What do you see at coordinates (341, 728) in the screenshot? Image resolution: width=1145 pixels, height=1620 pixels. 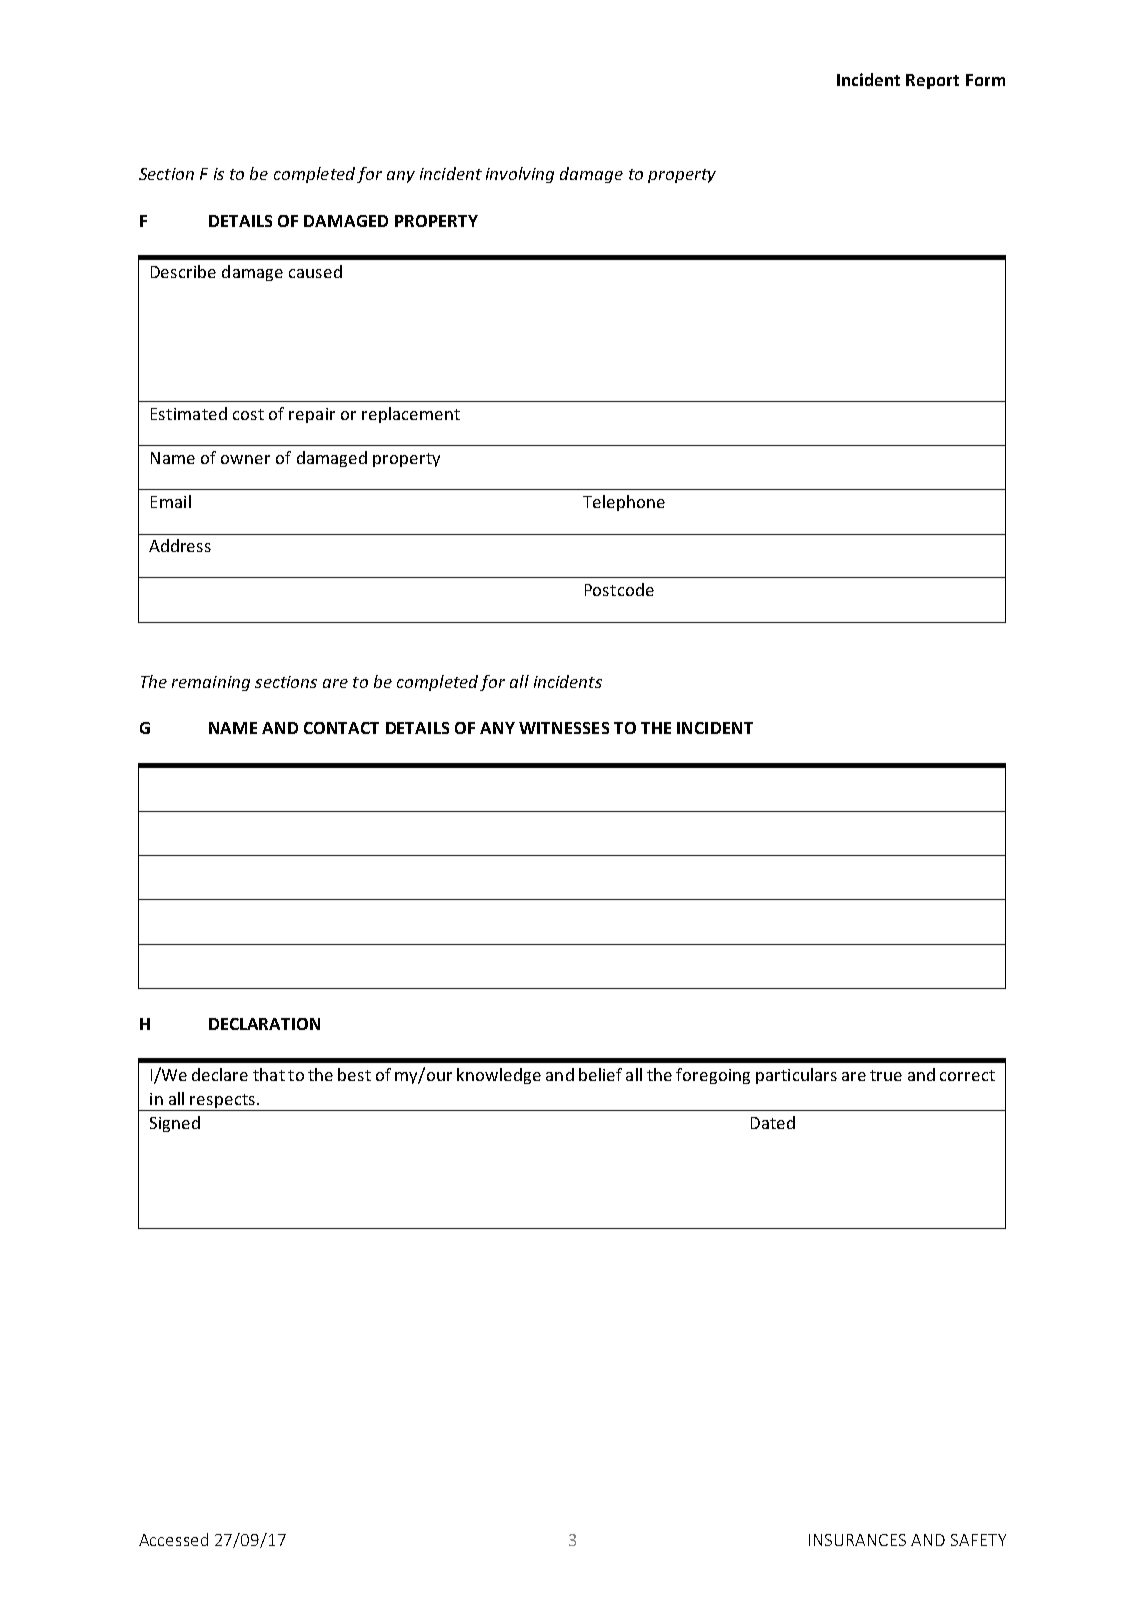 I see `CONTACT` at bounding box center [341, 728].
